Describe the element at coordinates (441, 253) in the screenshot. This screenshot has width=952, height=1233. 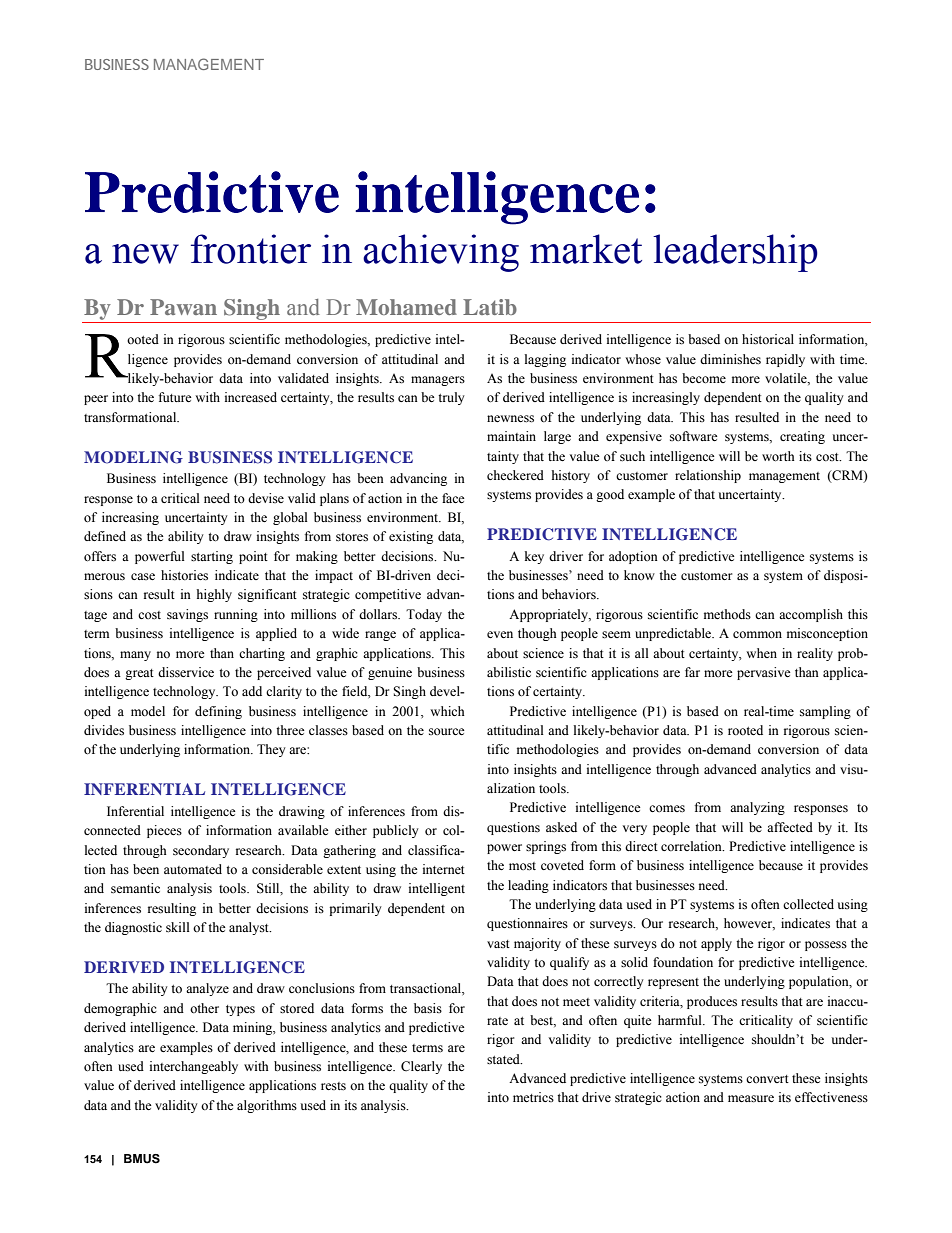
I see `achieving` at that location.
